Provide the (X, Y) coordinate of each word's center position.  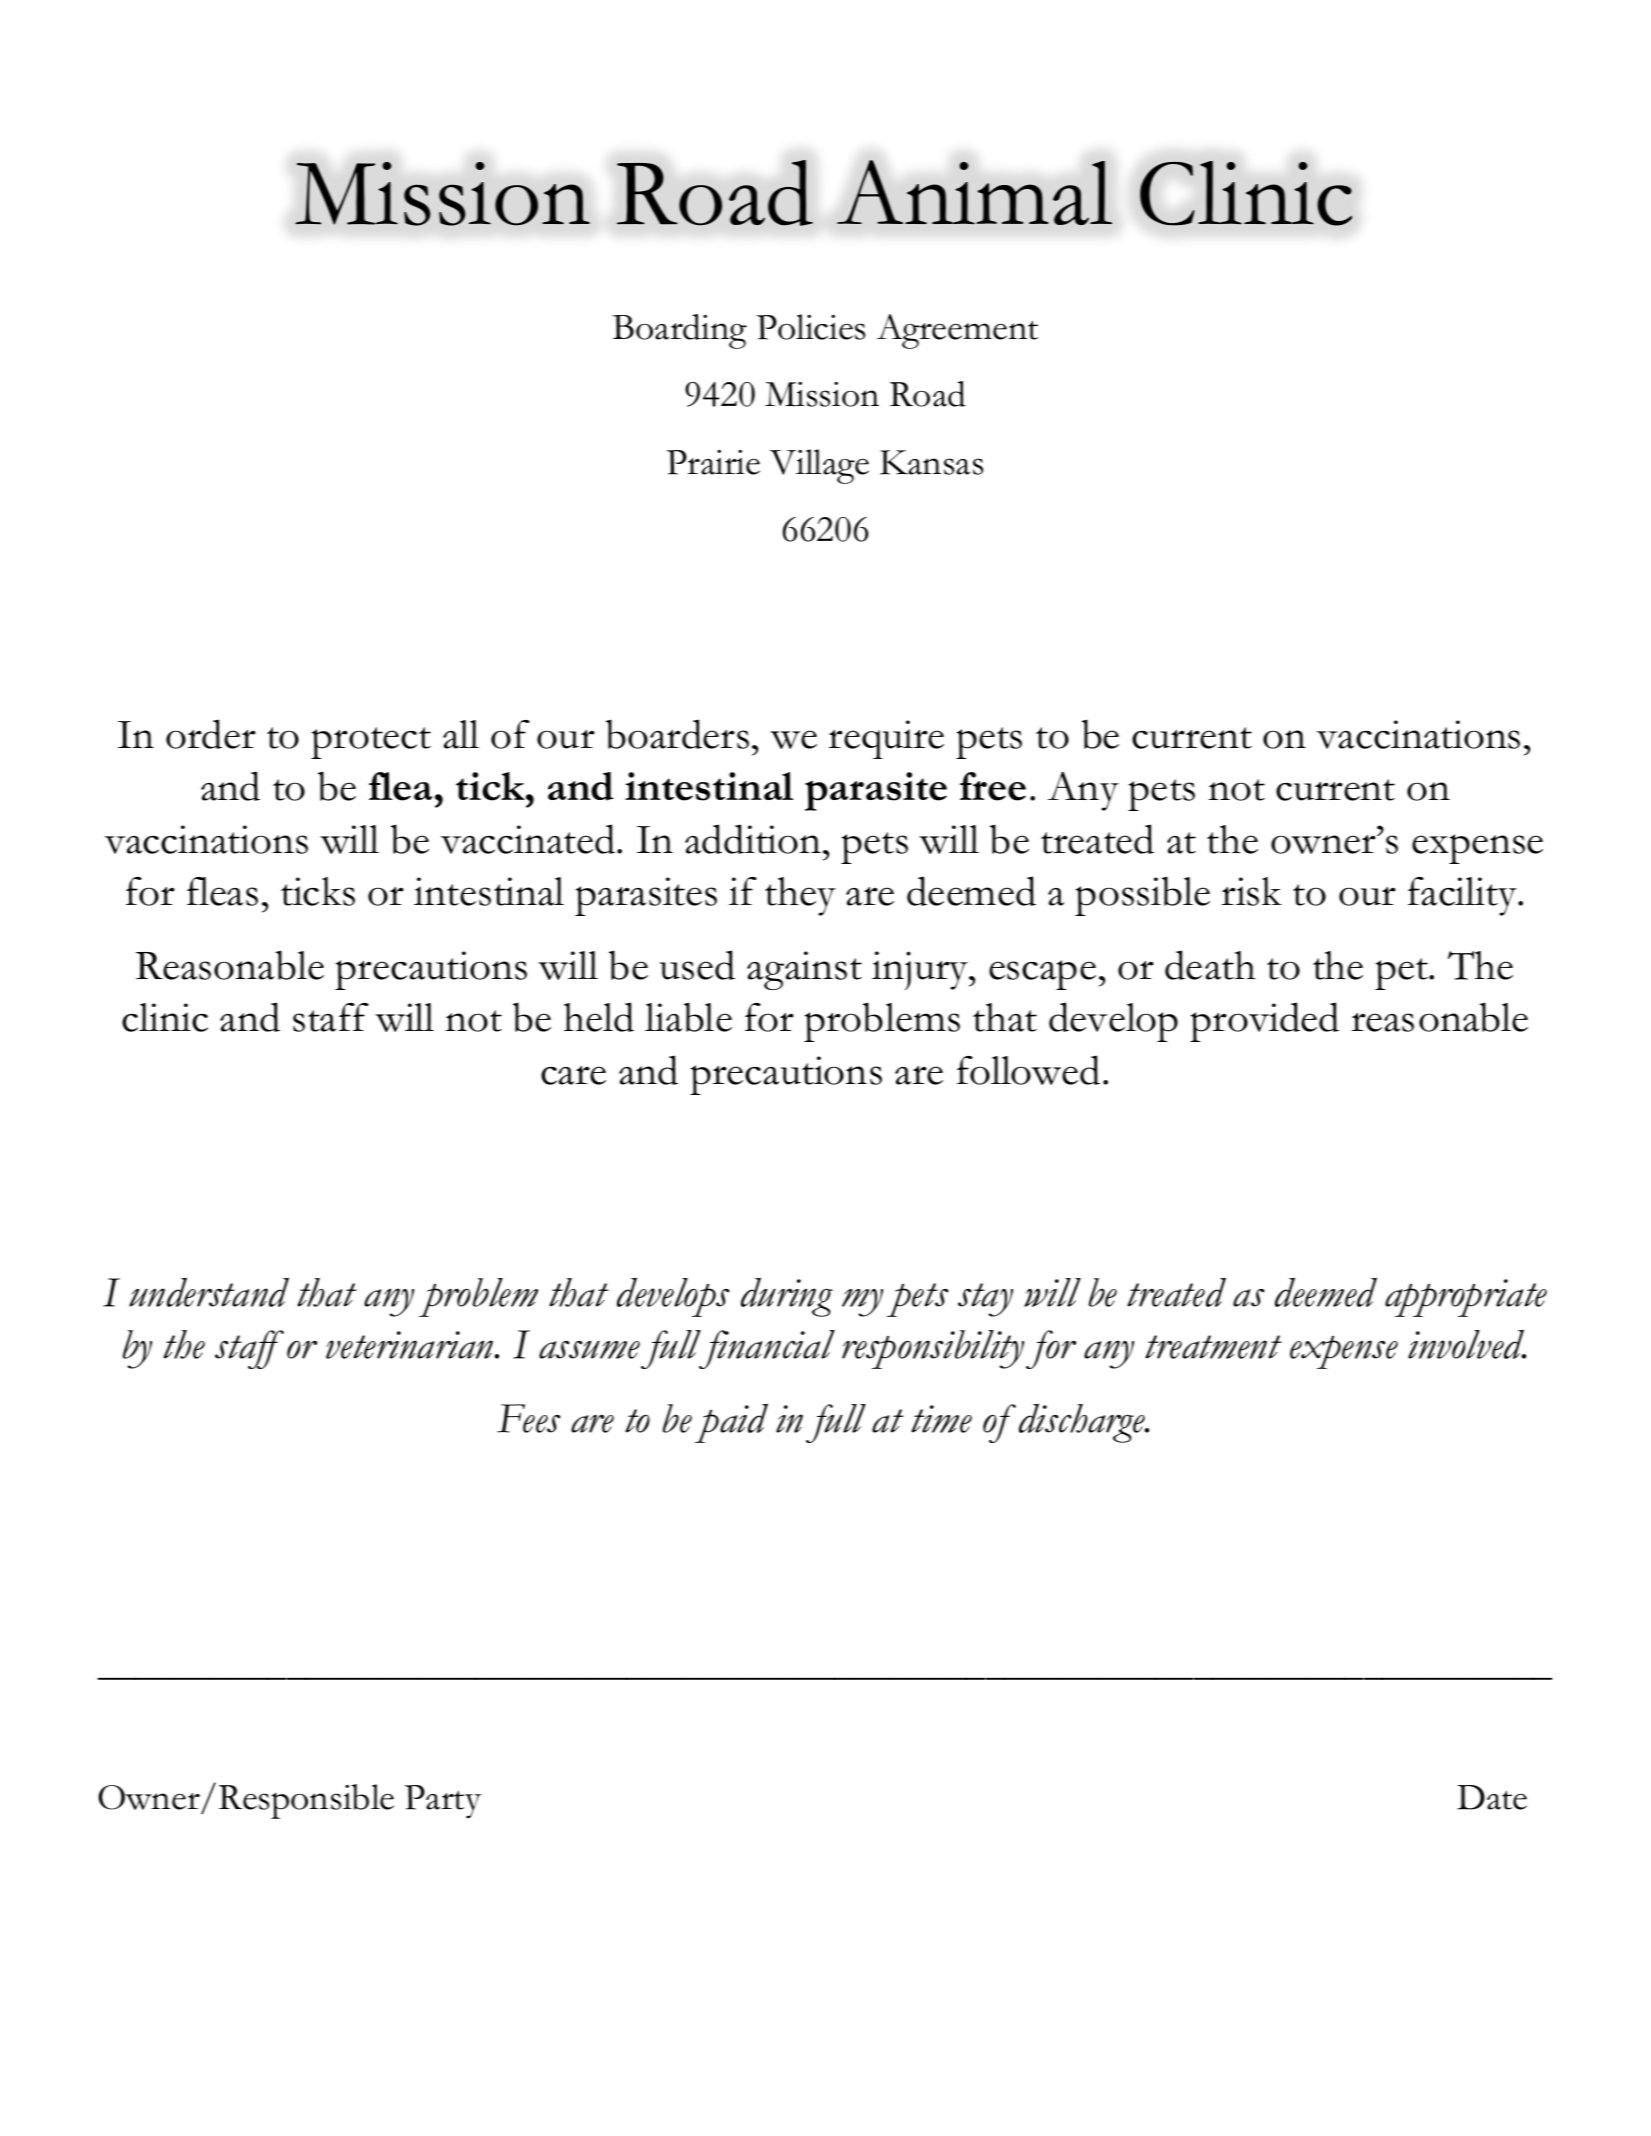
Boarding (679, 331)
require (886, 739)
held (599, 1017)
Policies (811, 327)
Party (443, 1802)
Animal (974, 192)
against (804, 970)
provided (1264, 1022)
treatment (1213, 1347)
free (993, 786)
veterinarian (411, 1345)
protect (371, 743)
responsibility (933, 1349)
